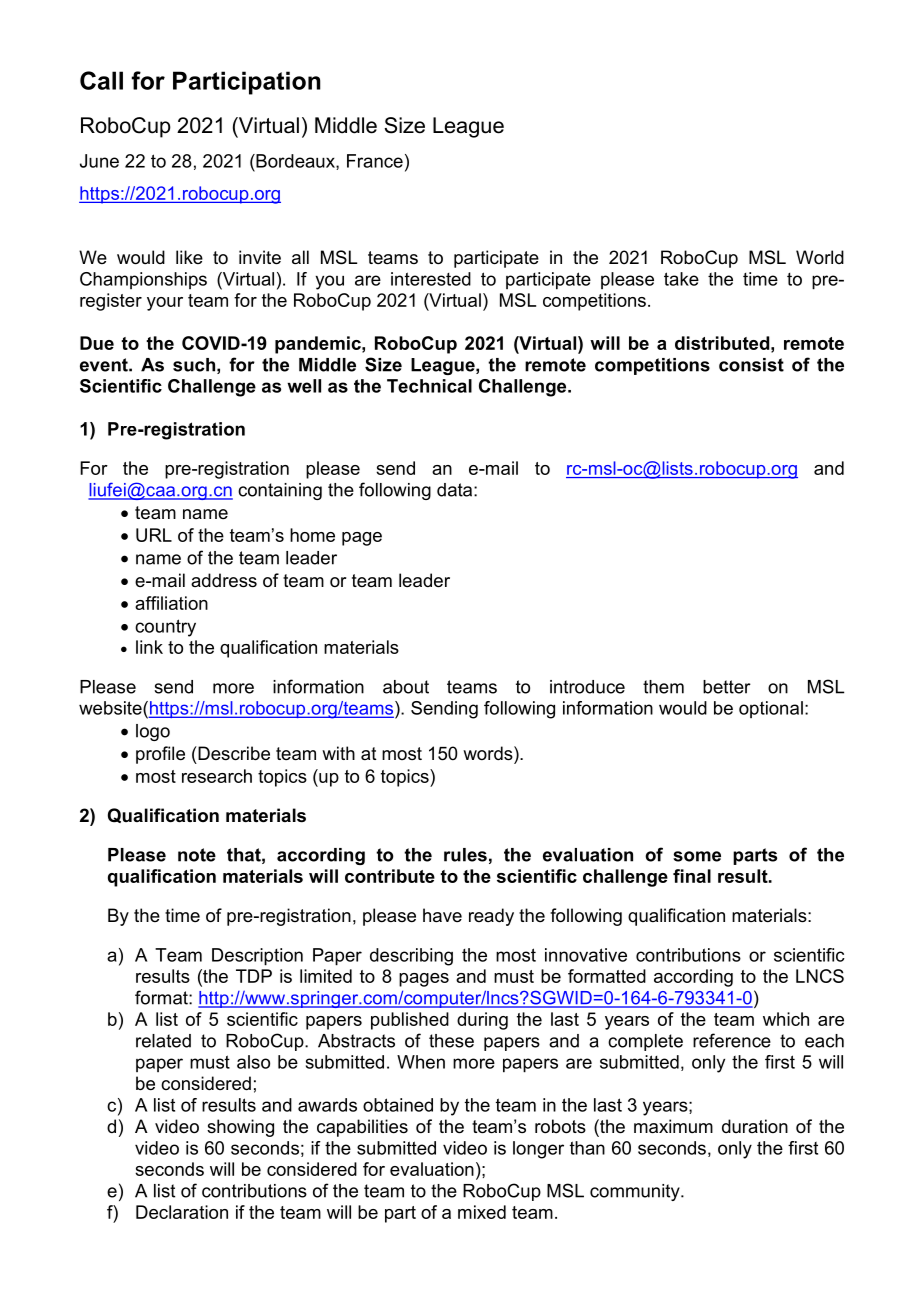 This document has width=924, height=1308. I want to click on profile, so click(160, 755).
